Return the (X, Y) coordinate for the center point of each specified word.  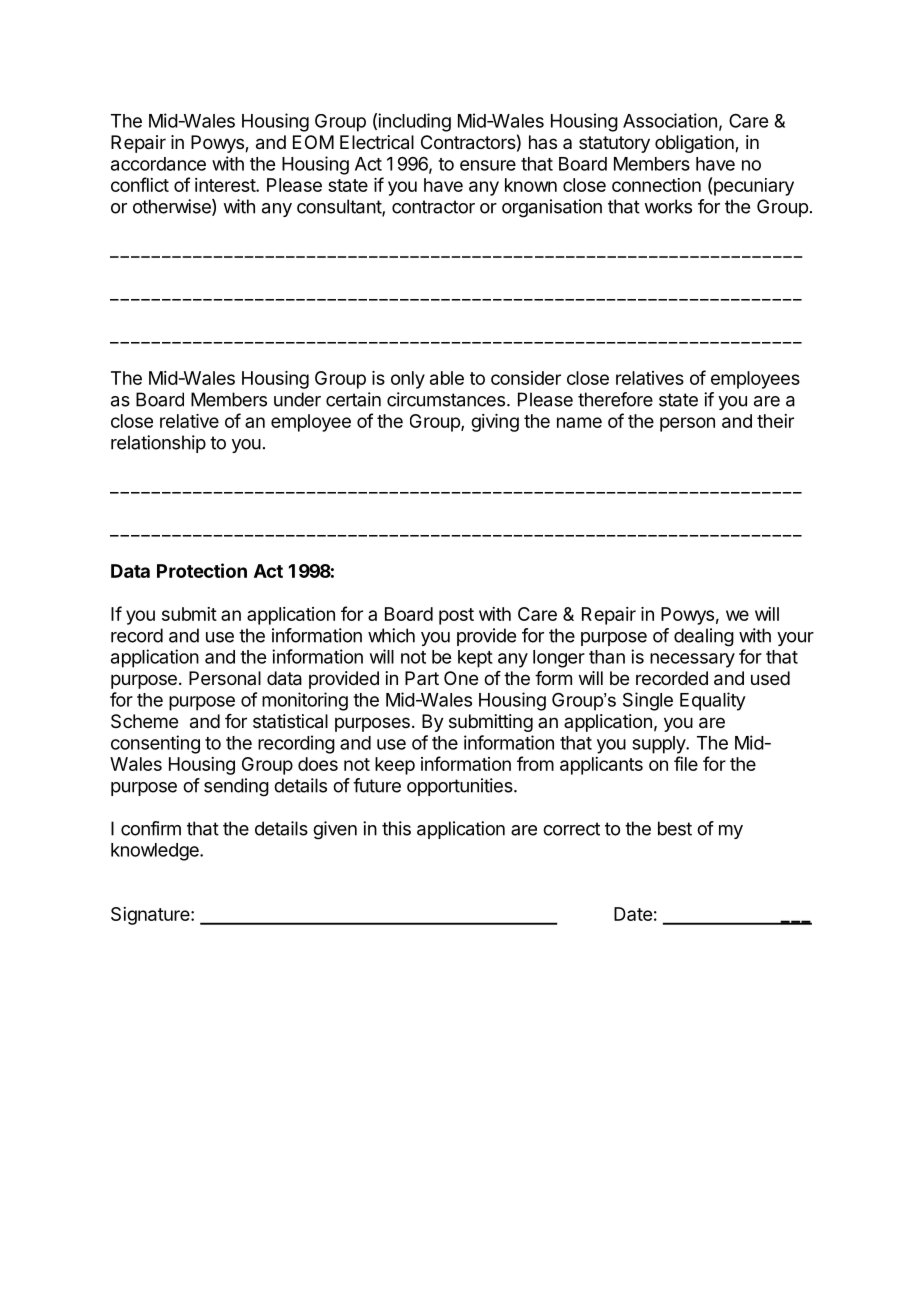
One (461, 678)
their (775, 421)
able (447, 378)
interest (226, 185)
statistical (290, 721)
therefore (615, 399)
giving (495, 423)
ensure (488, 165)
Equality (713, 701)
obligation (695, 144)
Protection (202, 570)
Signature (151, 916)
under (297, 399)
